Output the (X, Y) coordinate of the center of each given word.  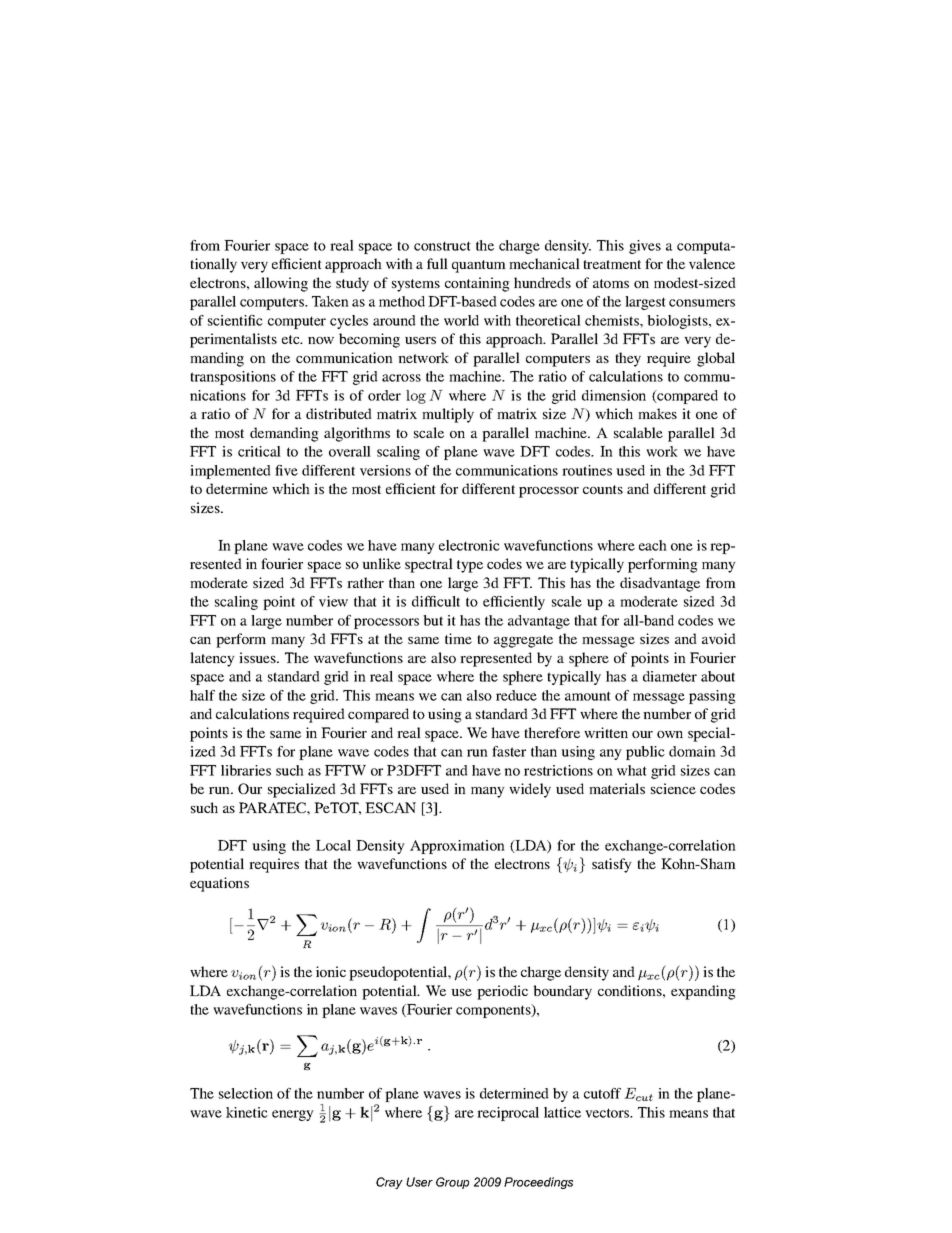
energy (293, 1115)
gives (645, 247)
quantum (479, 266)
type (470, 566)
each (653, 545)
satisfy (612, 865)
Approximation (457, 847)
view (333, 601)
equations (219, 884)
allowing (281, 284)
